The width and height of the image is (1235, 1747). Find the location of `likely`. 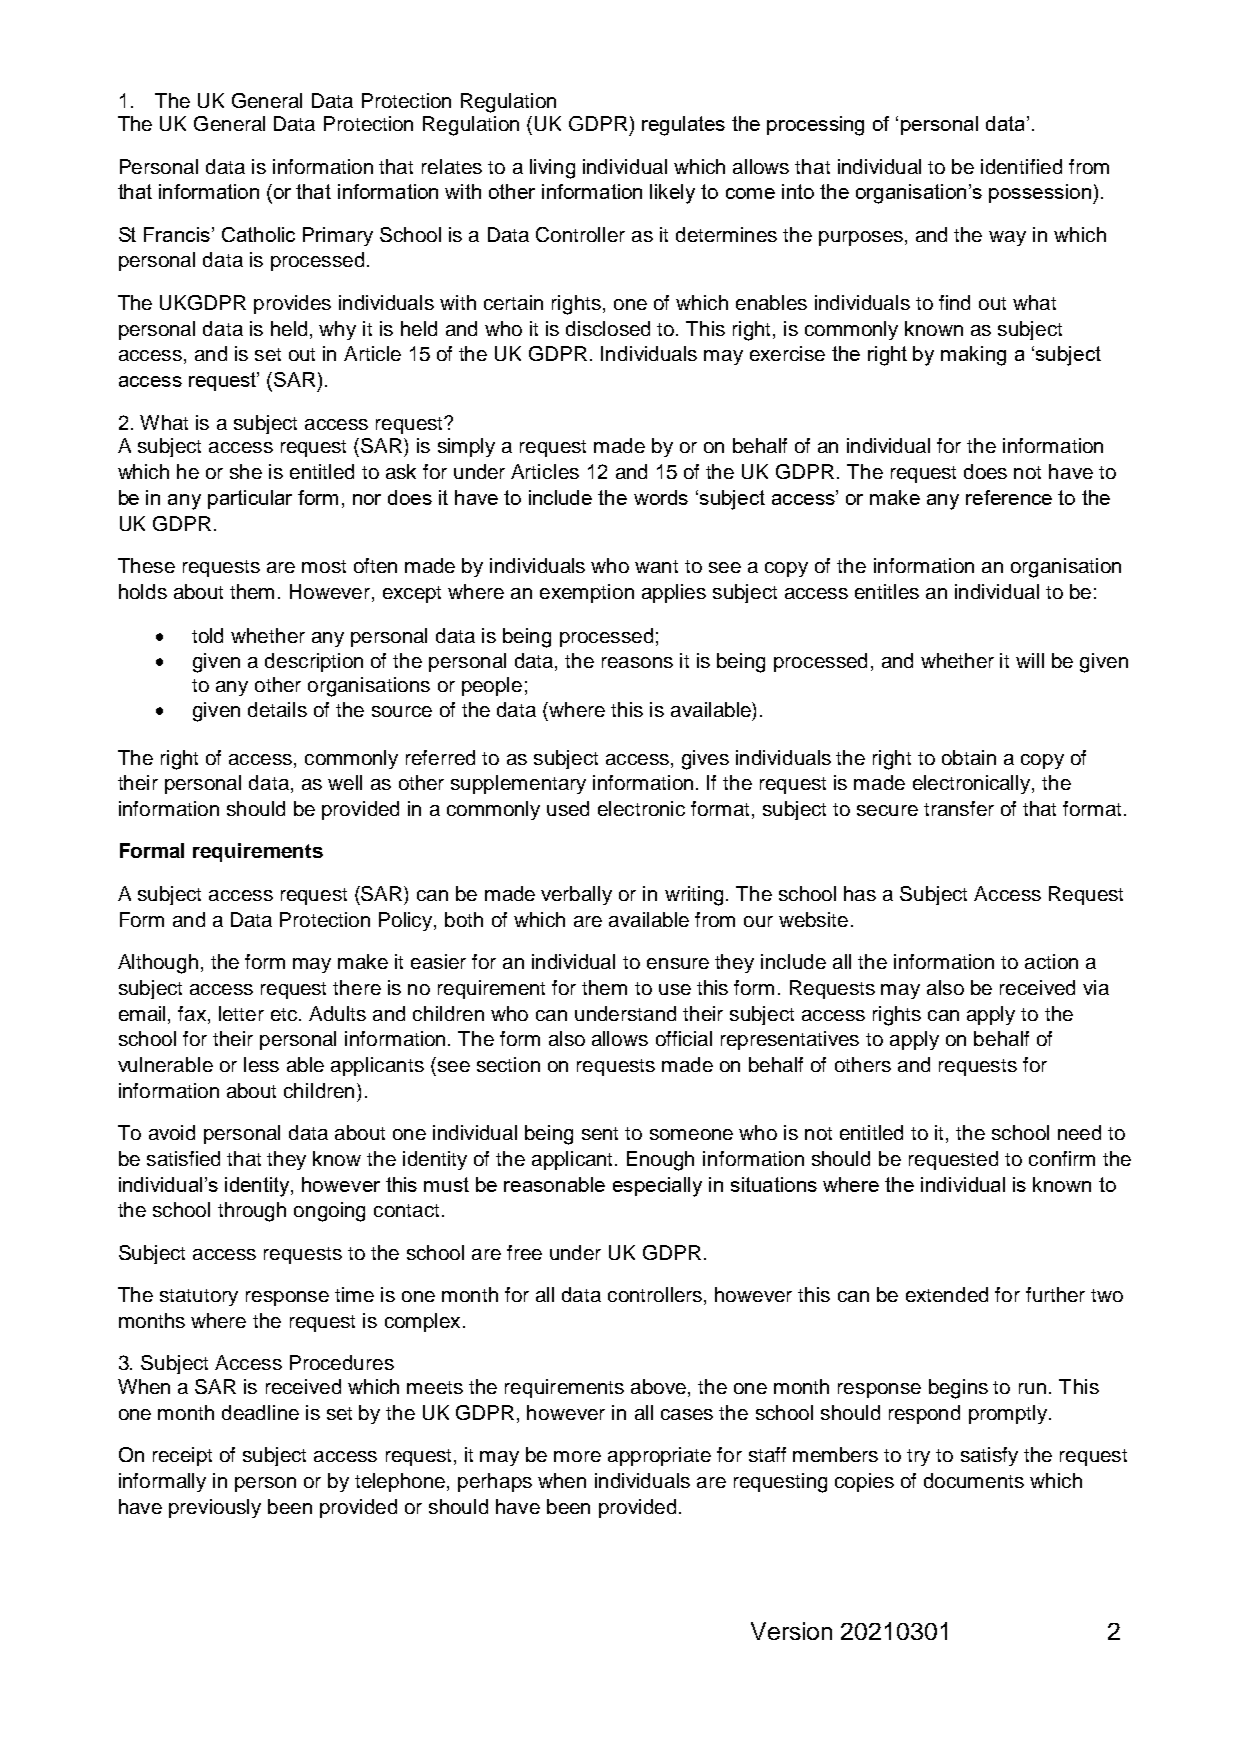

likely is located at coordinates (672, 194).
